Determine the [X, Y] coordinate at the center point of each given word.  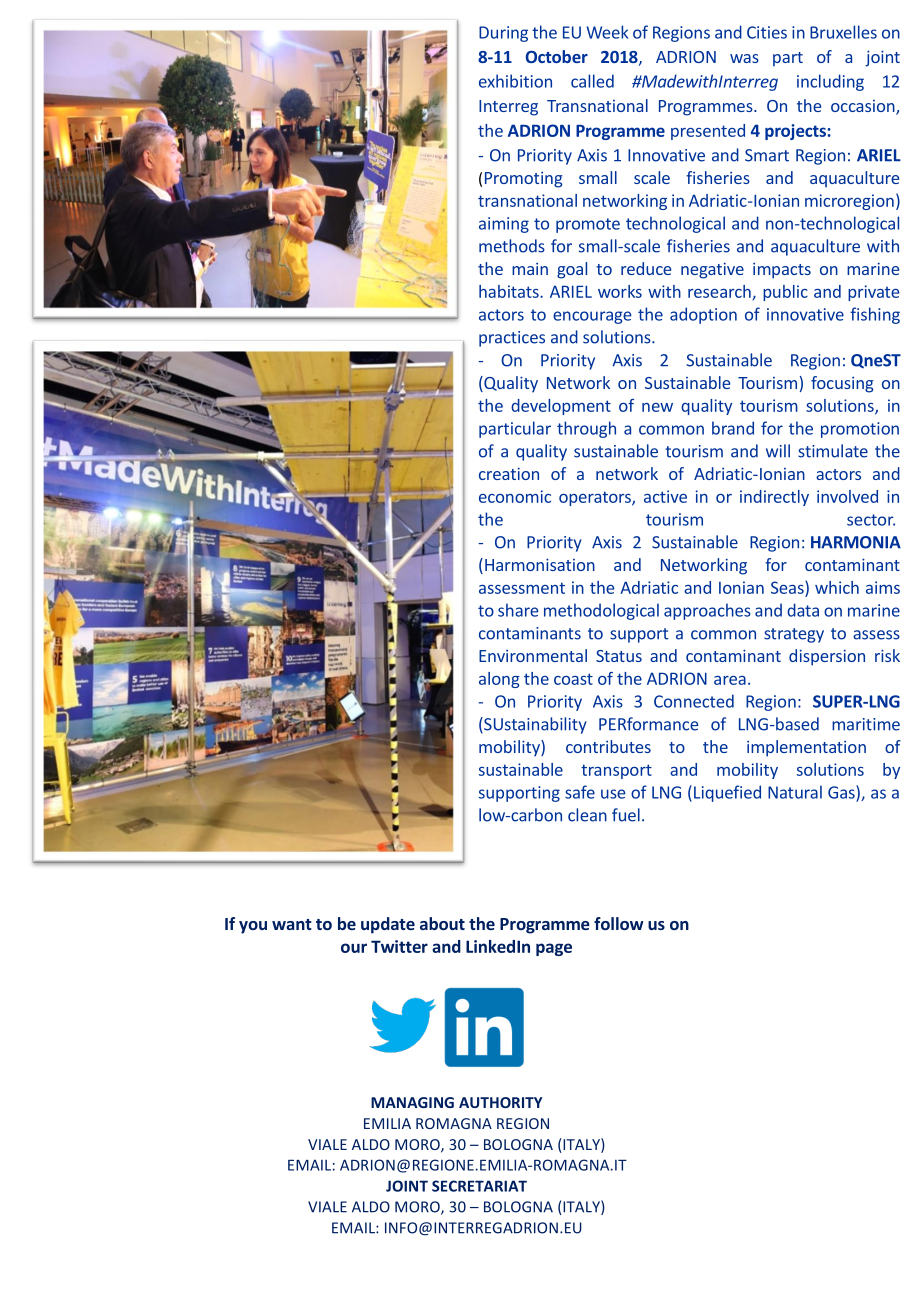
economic [515, 496]
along [499, 680]
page [554, 949]
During [503, 34]
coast [573, 679]
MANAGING [412, 1102]
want [292, 924]
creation [509, 473]
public [785, 293]
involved [847, 496]
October [557, 56]
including [830, 82]
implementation [806, 748]
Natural [795, 792]
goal [572, 270]
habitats [510, 291]
